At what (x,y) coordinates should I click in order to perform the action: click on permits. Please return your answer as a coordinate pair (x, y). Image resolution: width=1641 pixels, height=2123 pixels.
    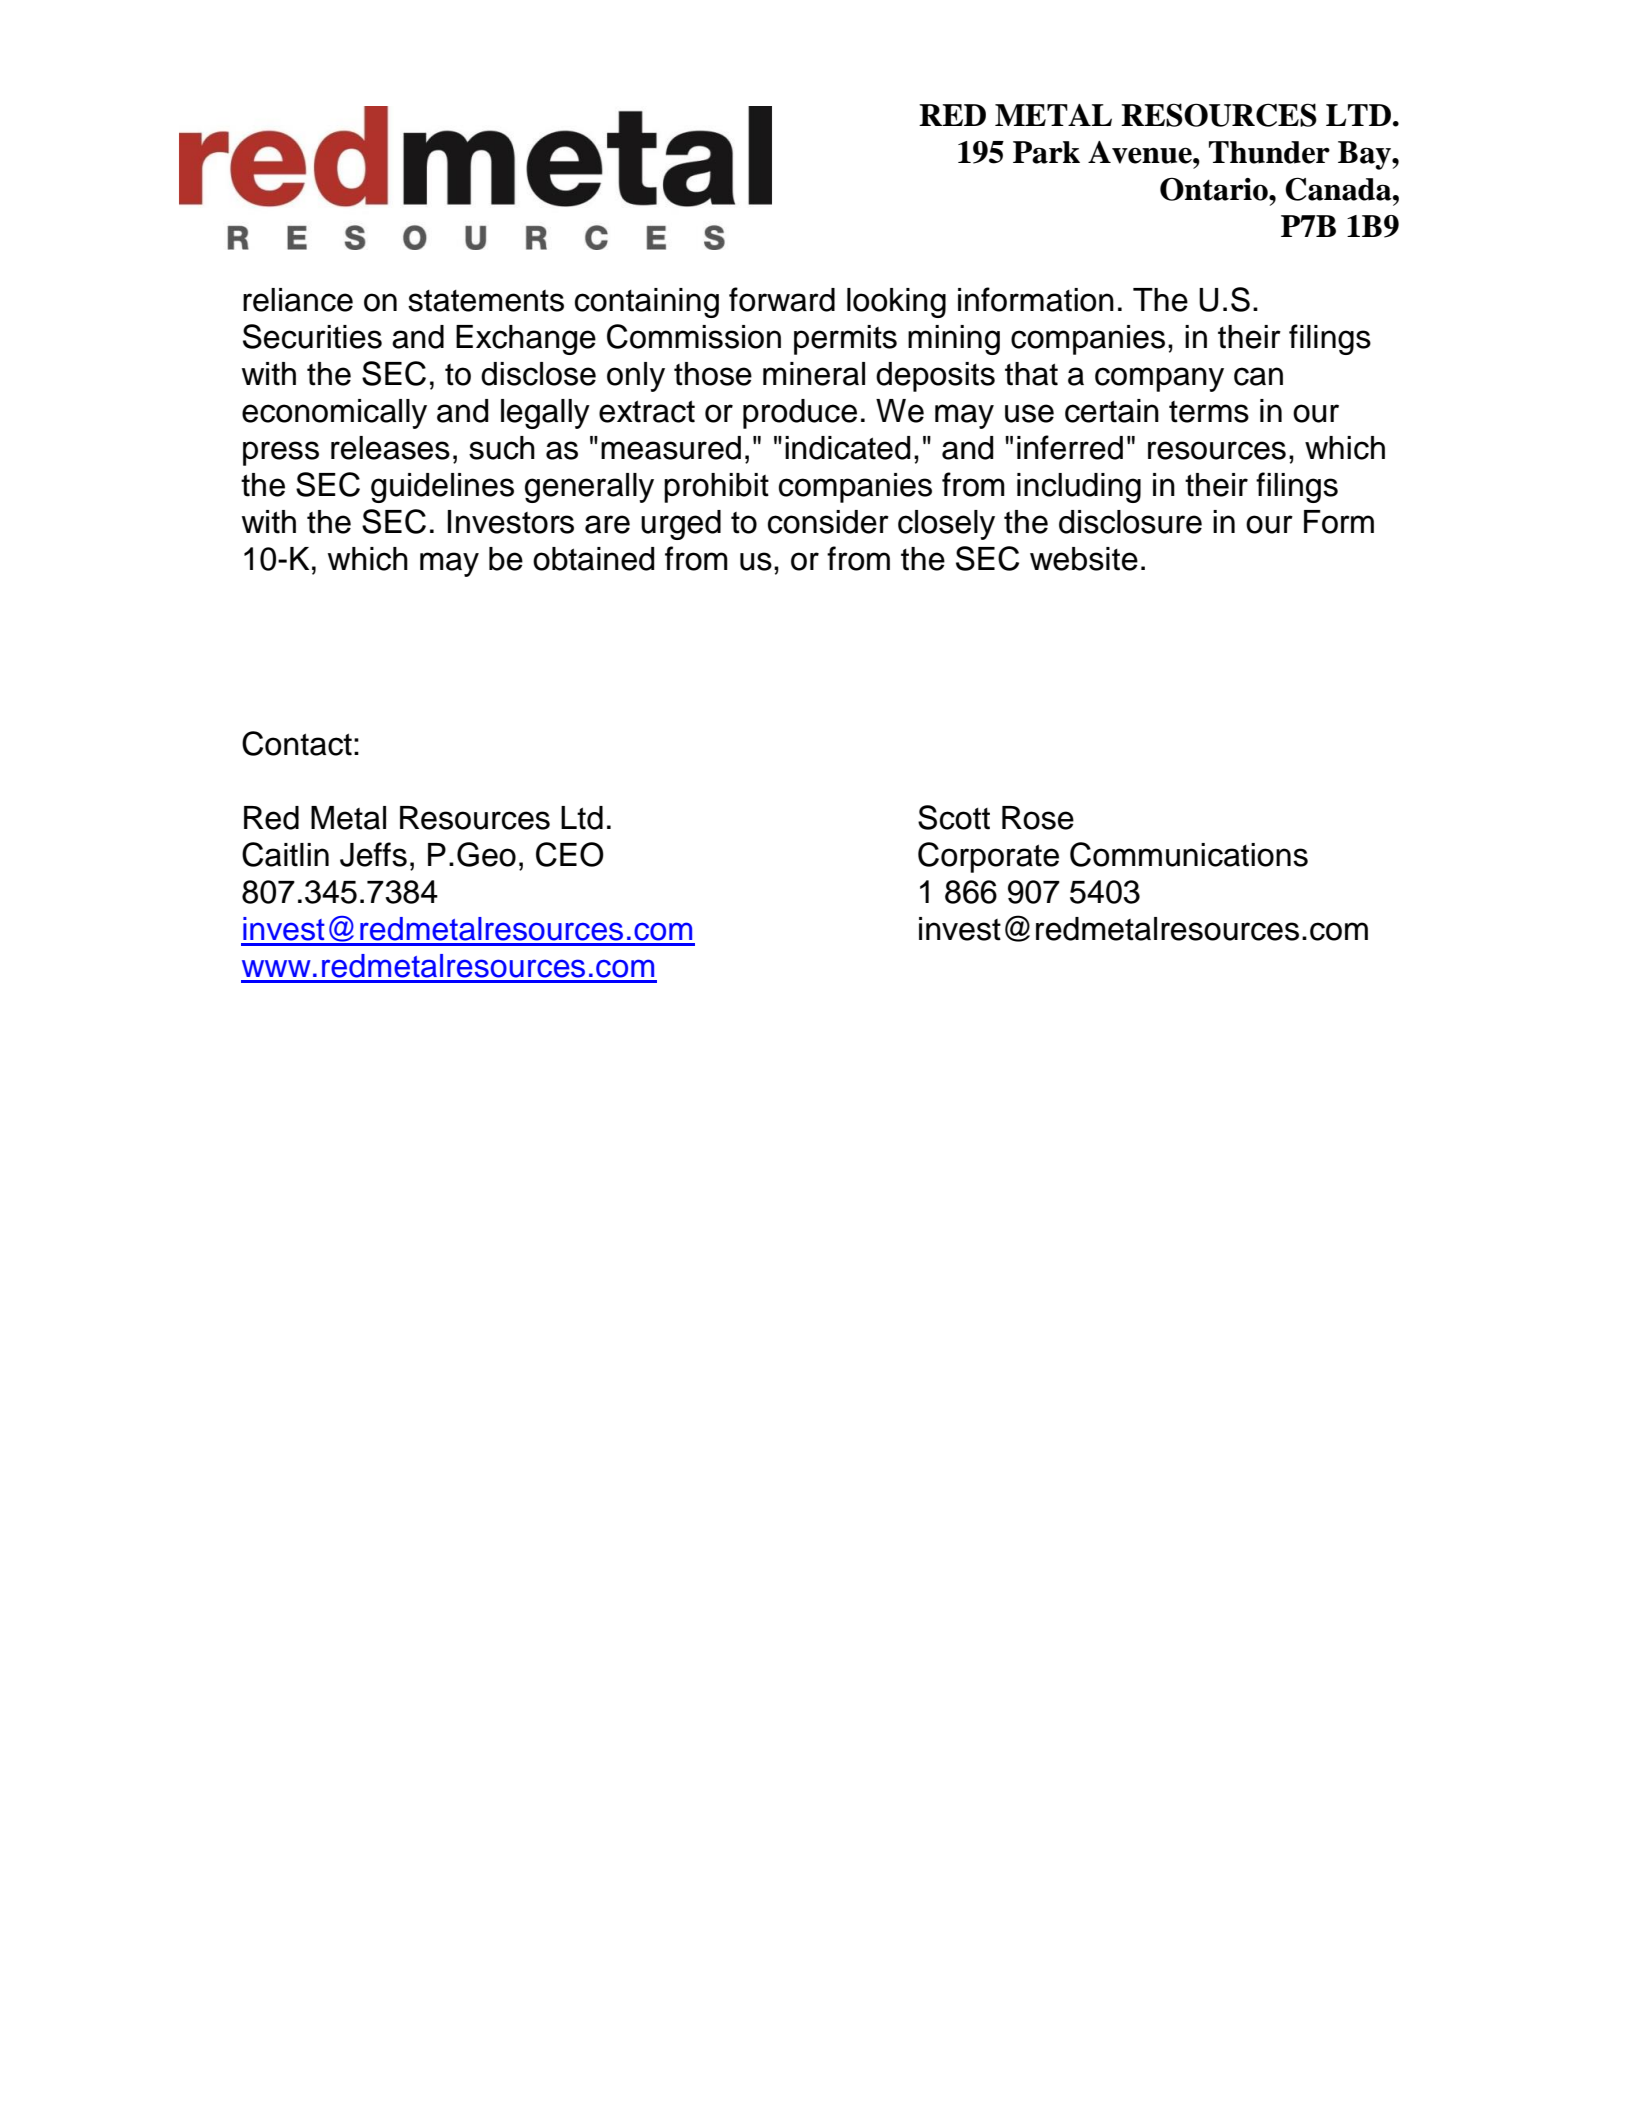
    Looking at the image, I should click on (845, 340).
